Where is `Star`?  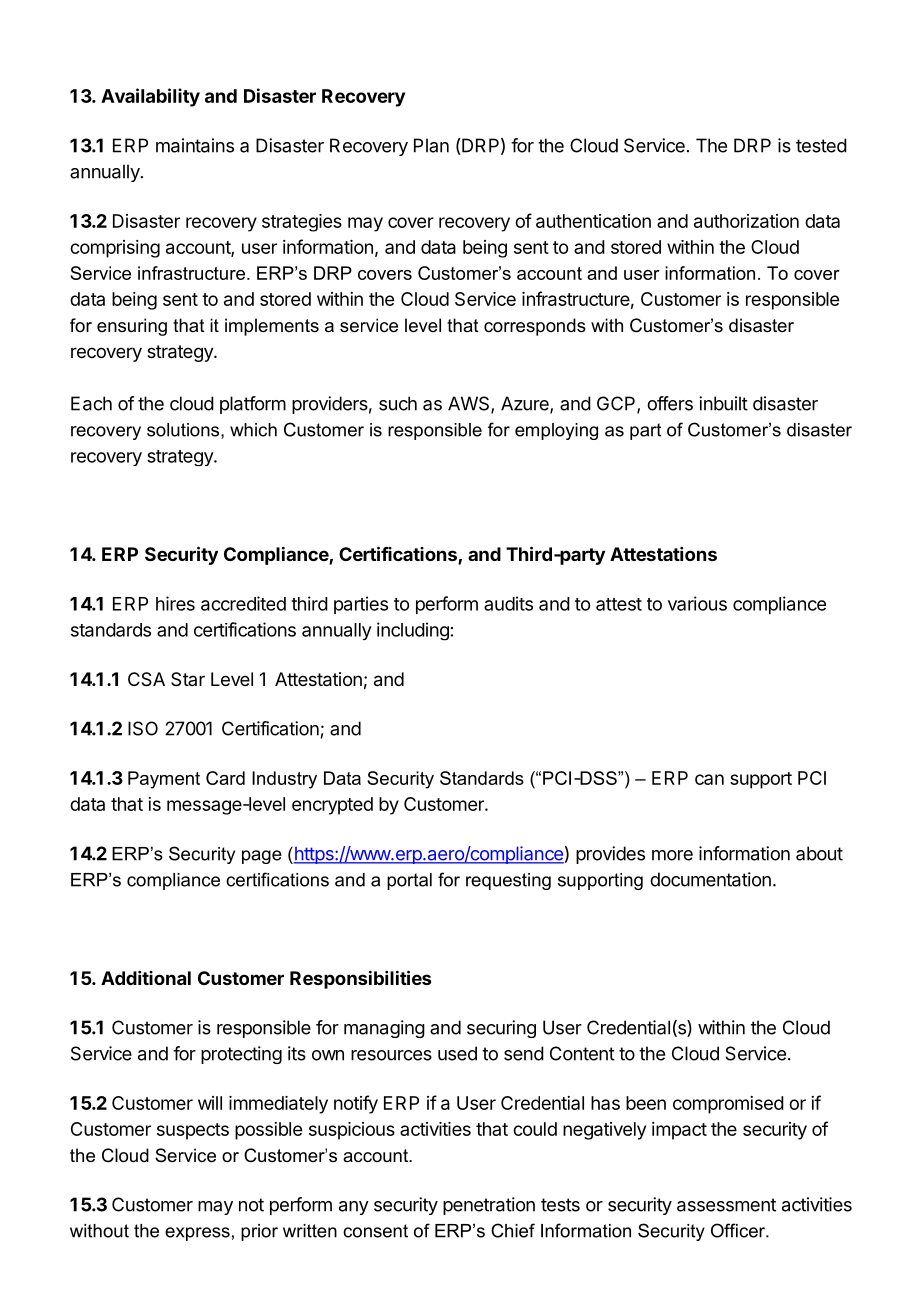 Star is located at coordinates (188, 679).
